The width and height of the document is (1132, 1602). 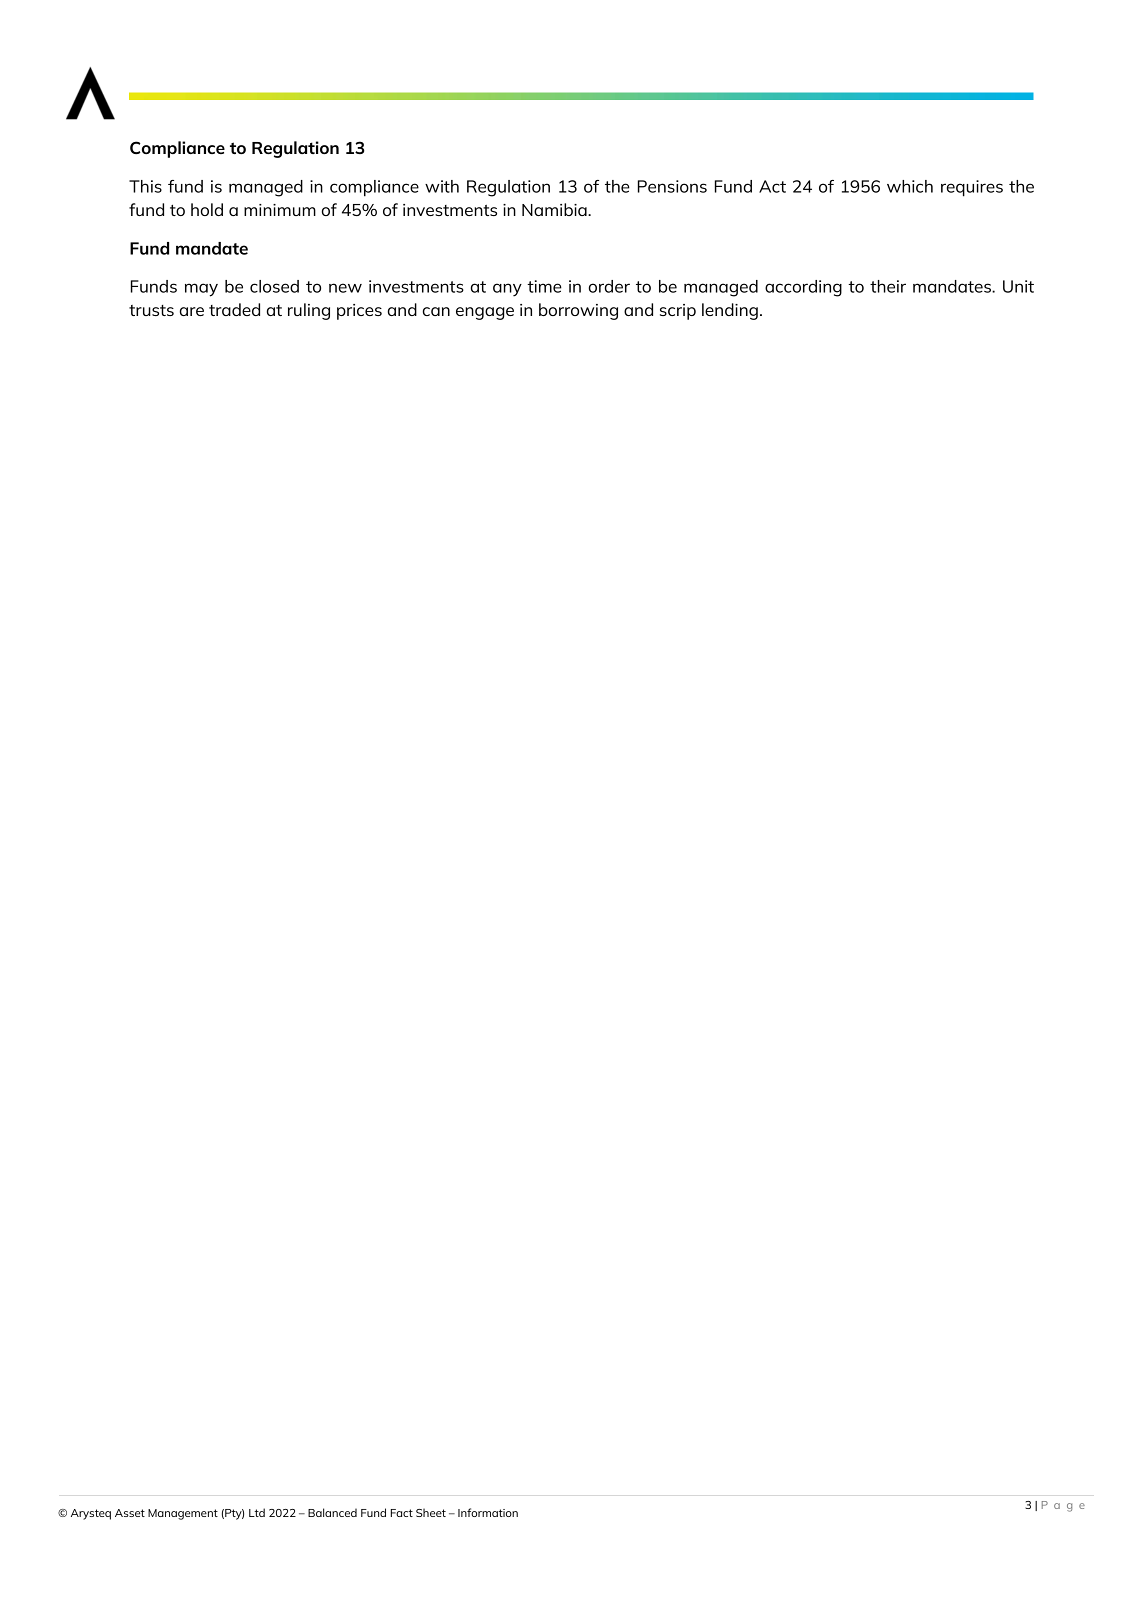 I want to click on borrowing, so click(x=578, y=311).
